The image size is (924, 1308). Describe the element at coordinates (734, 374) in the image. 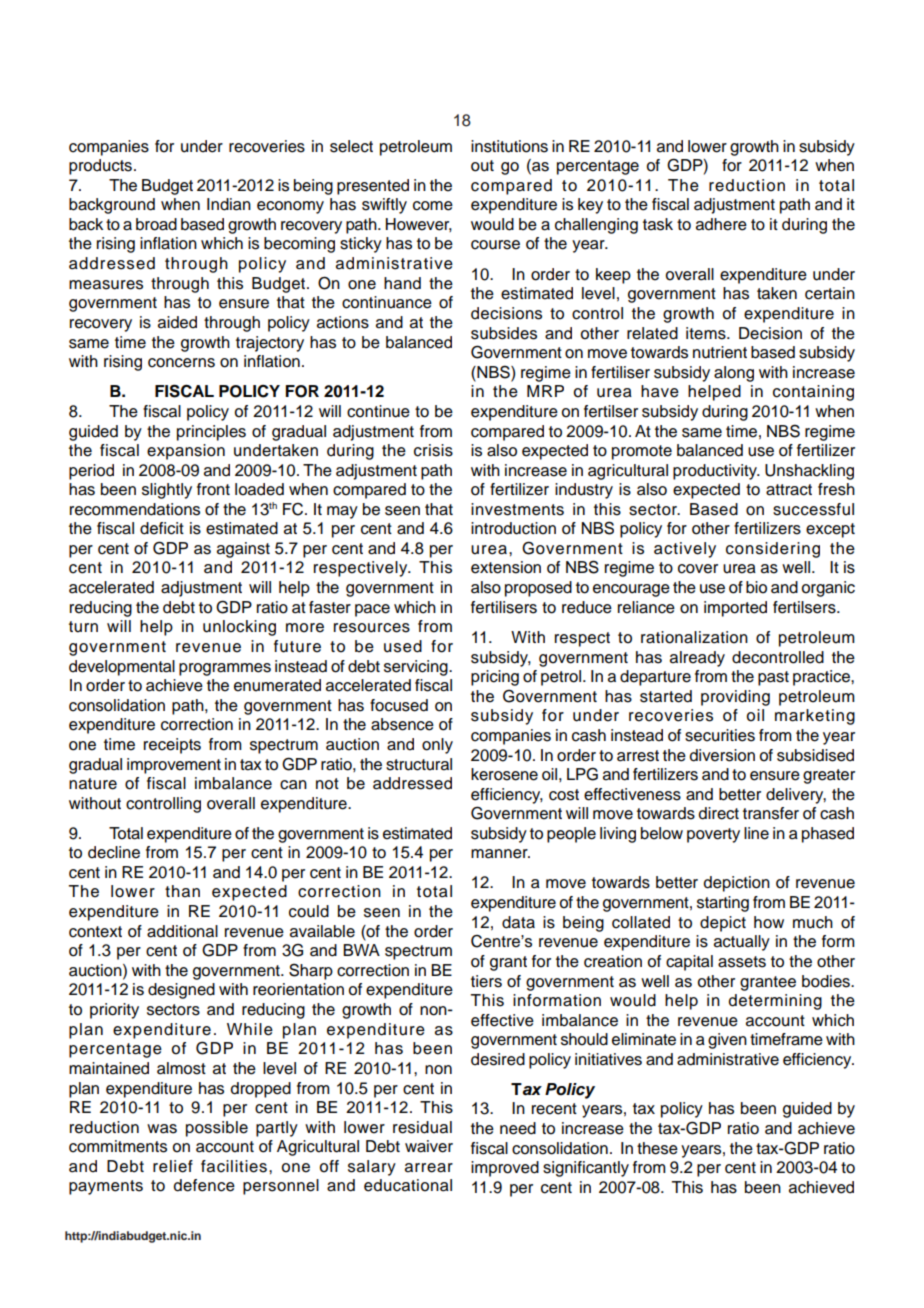

I see `along` at that location.
